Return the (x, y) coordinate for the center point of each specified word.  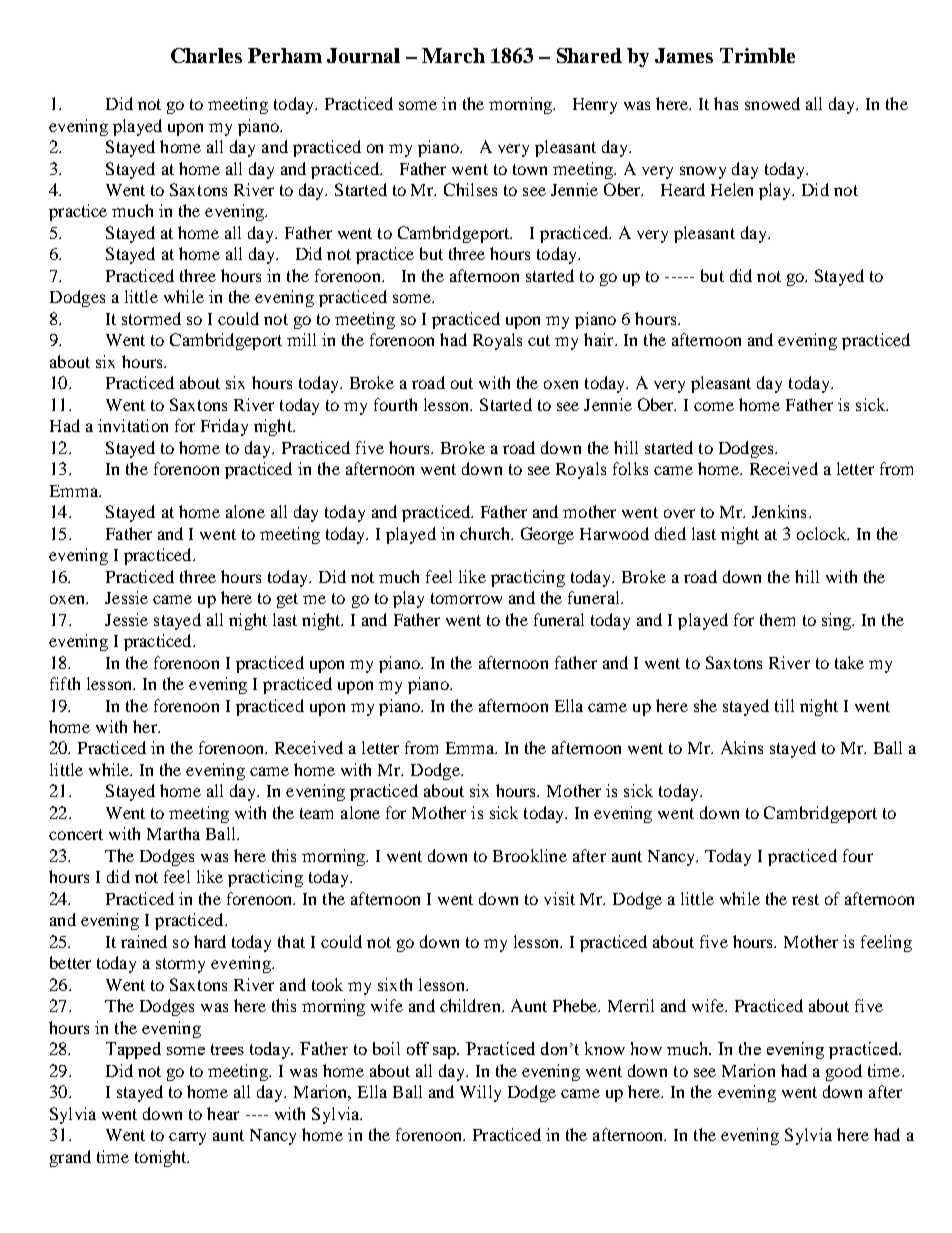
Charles (206, 55)
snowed (772, 103)
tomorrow (466, 598)
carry (187, 1138)
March (453, 55)
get (287, 600)
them (777, 619)
